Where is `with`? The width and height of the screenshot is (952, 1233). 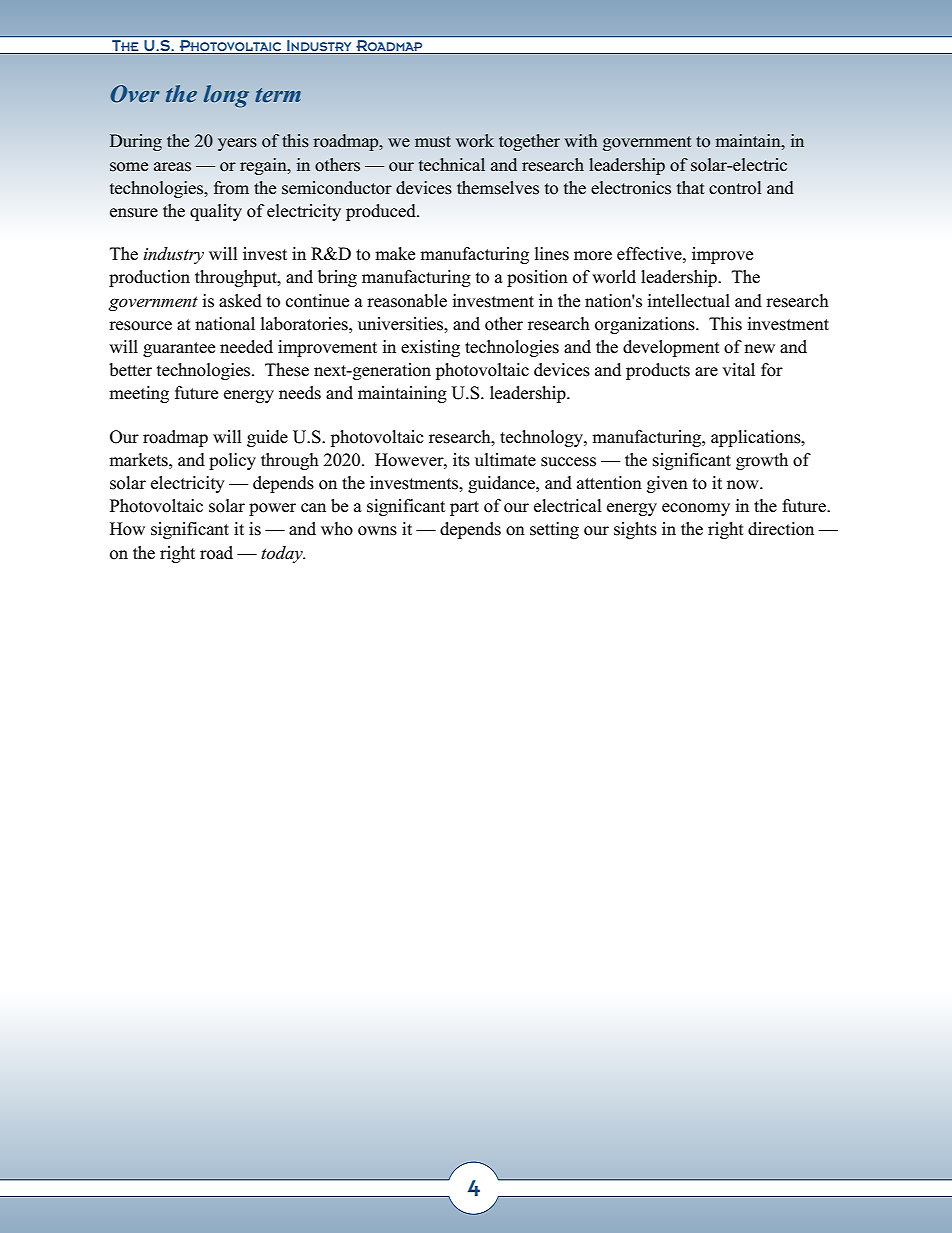 with is located at coordinates (581, 140).
